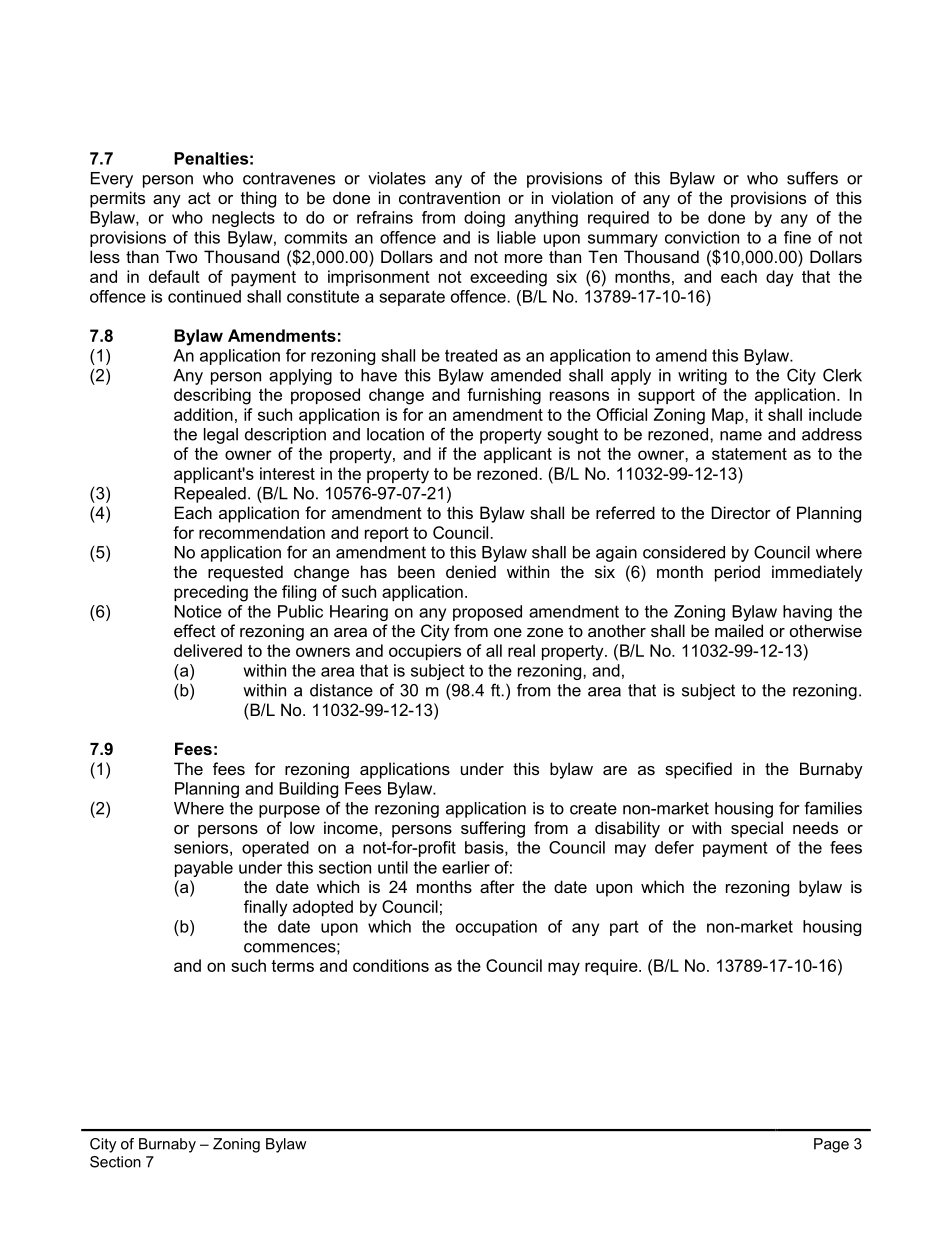 The width and height of the screenshot is (952, 1233). I want to click on conditions, so click(391, 965).
